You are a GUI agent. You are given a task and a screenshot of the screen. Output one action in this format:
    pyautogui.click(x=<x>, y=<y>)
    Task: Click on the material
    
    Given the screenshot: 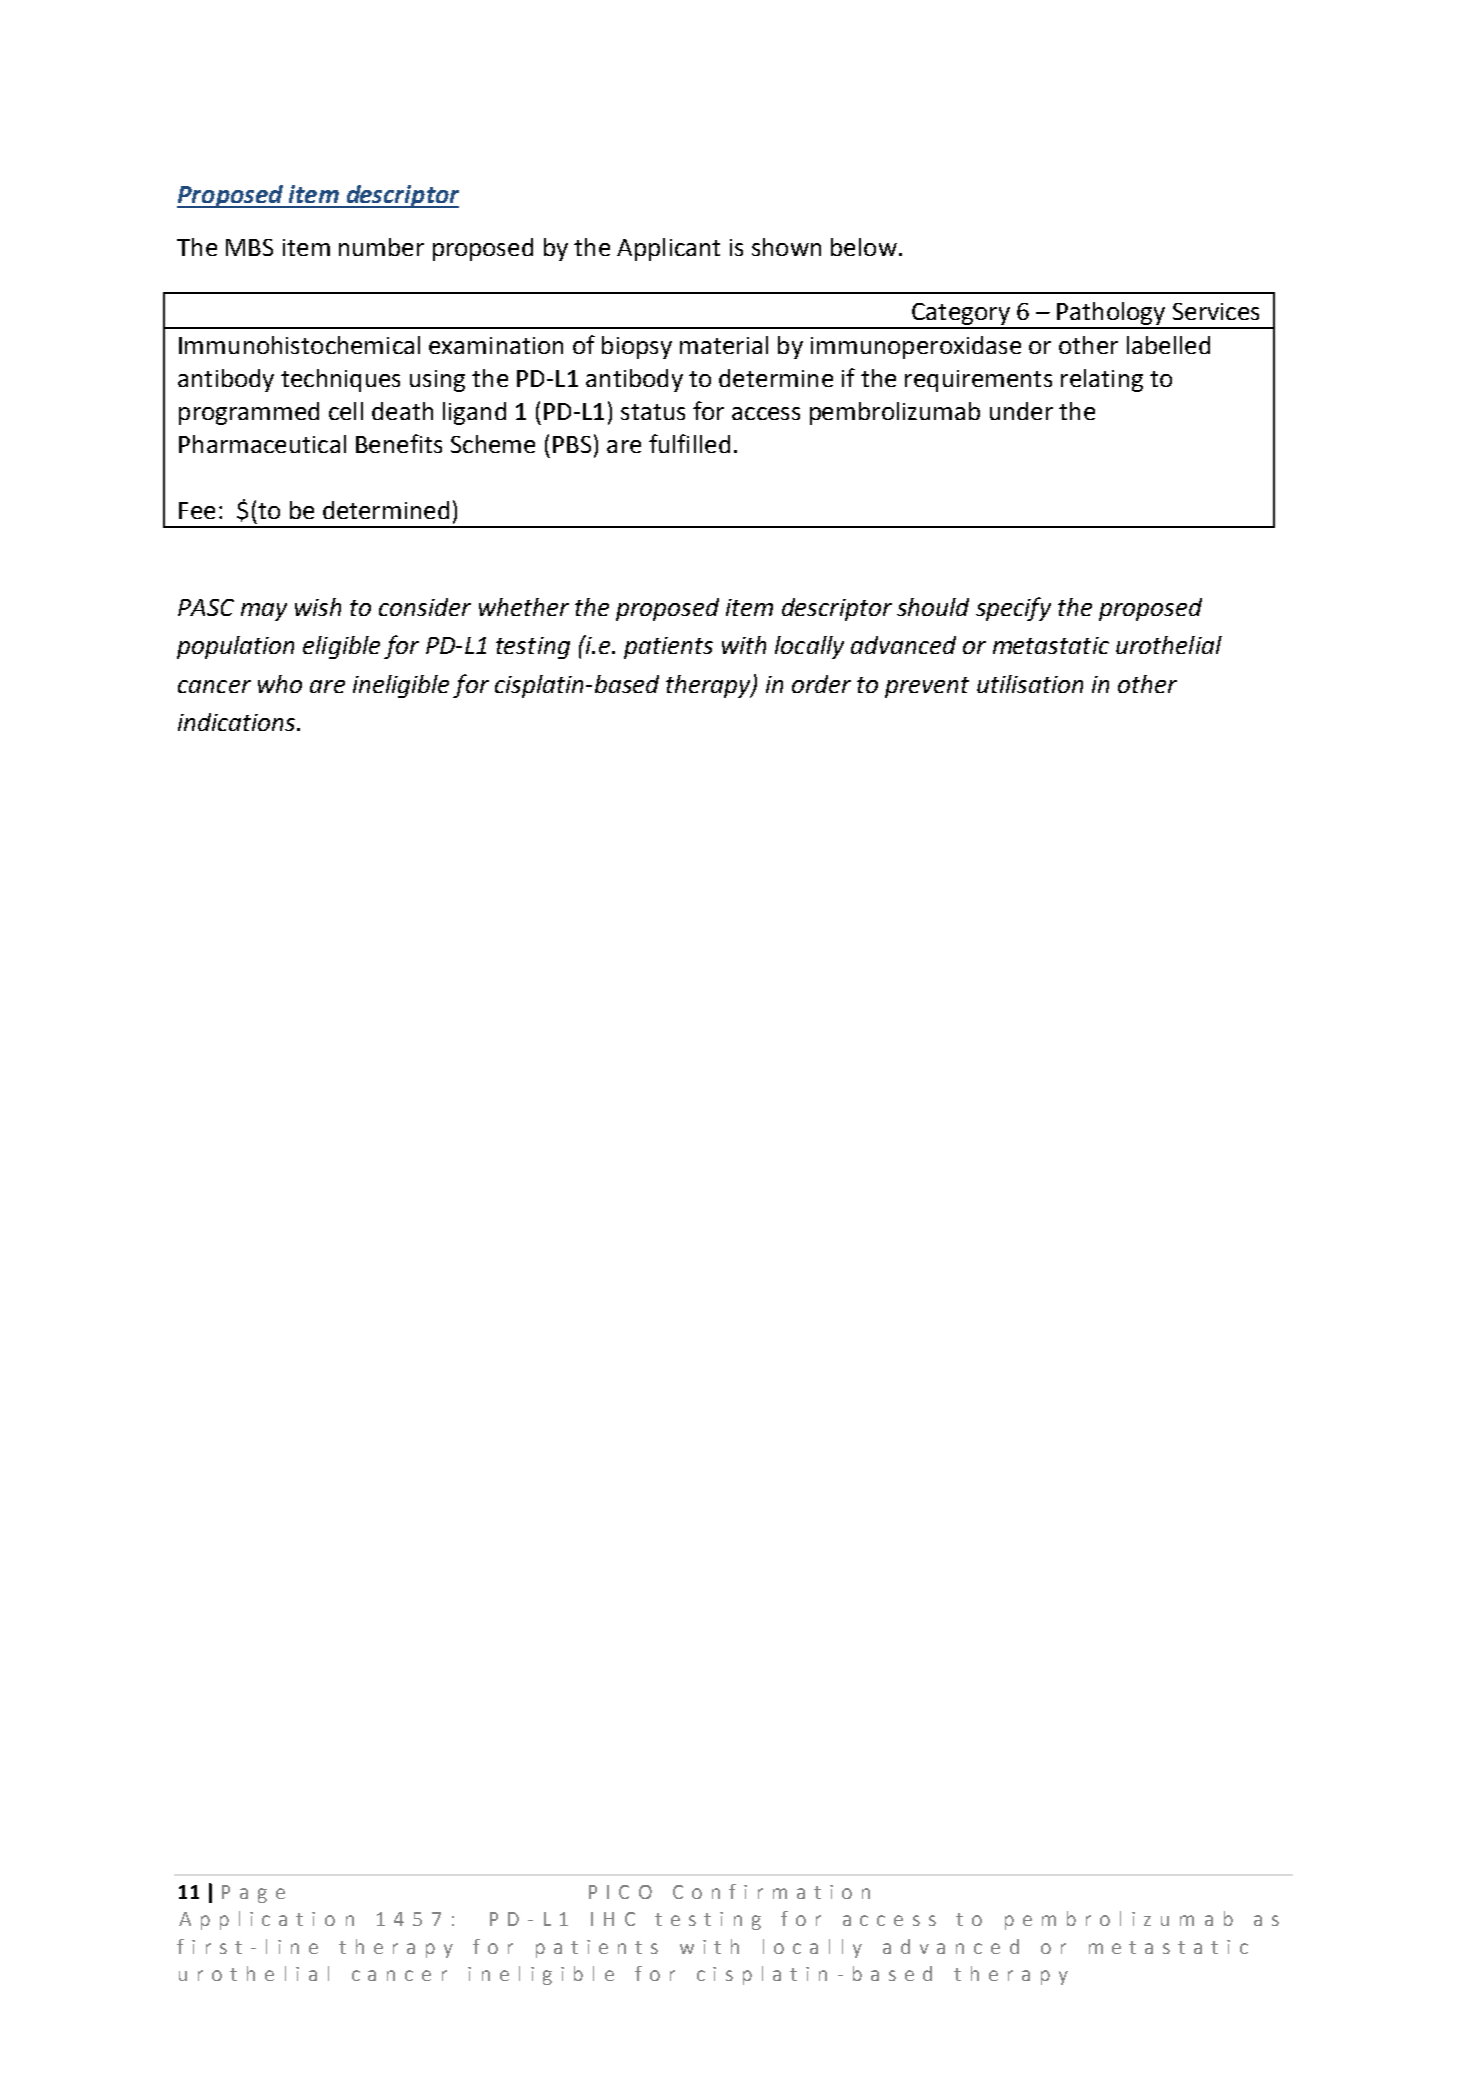 What is the action you would take?
    pyautogui.click(x=724, y=345)
